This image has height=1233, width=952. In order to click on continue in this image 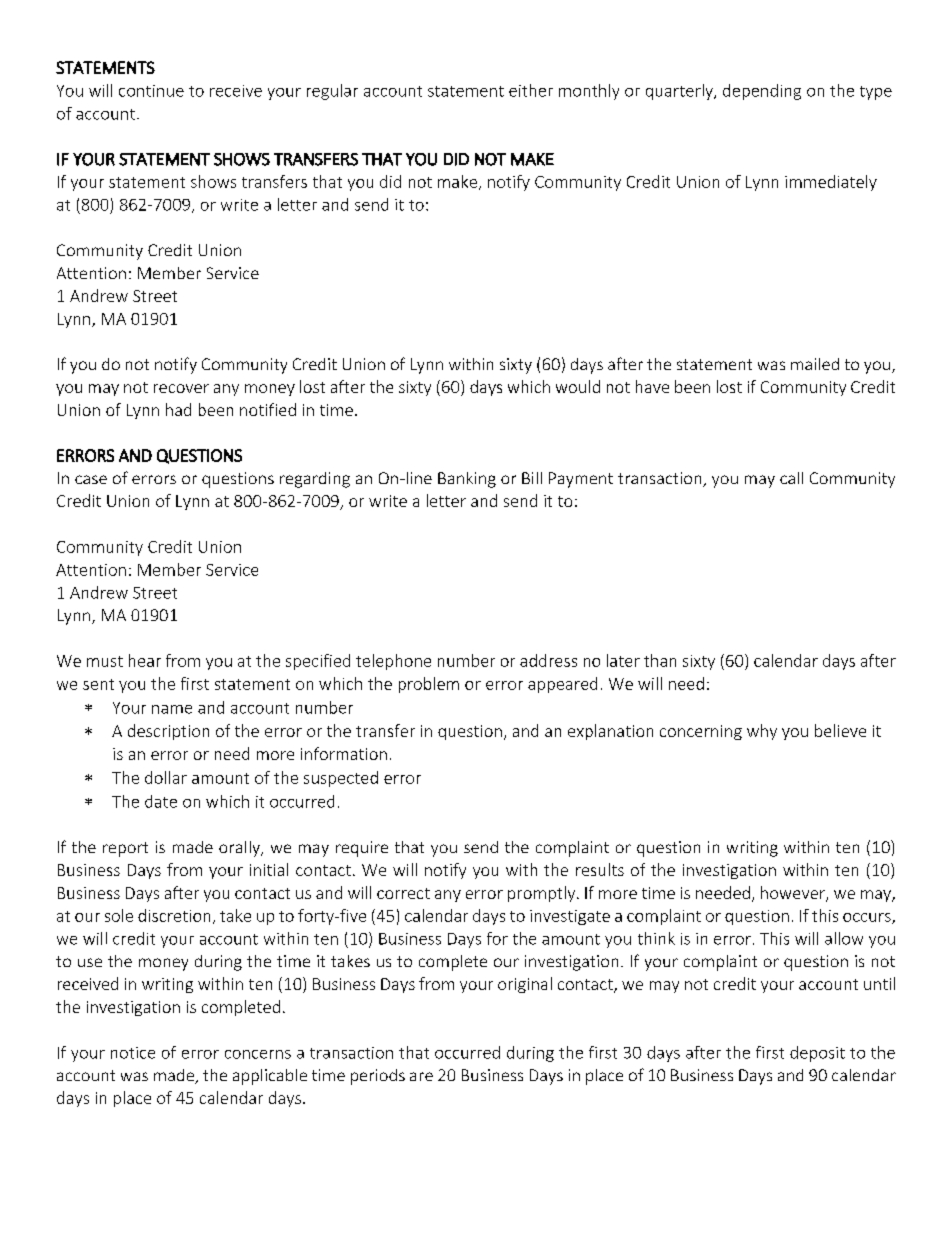, I will do `click(151, 91)`.
